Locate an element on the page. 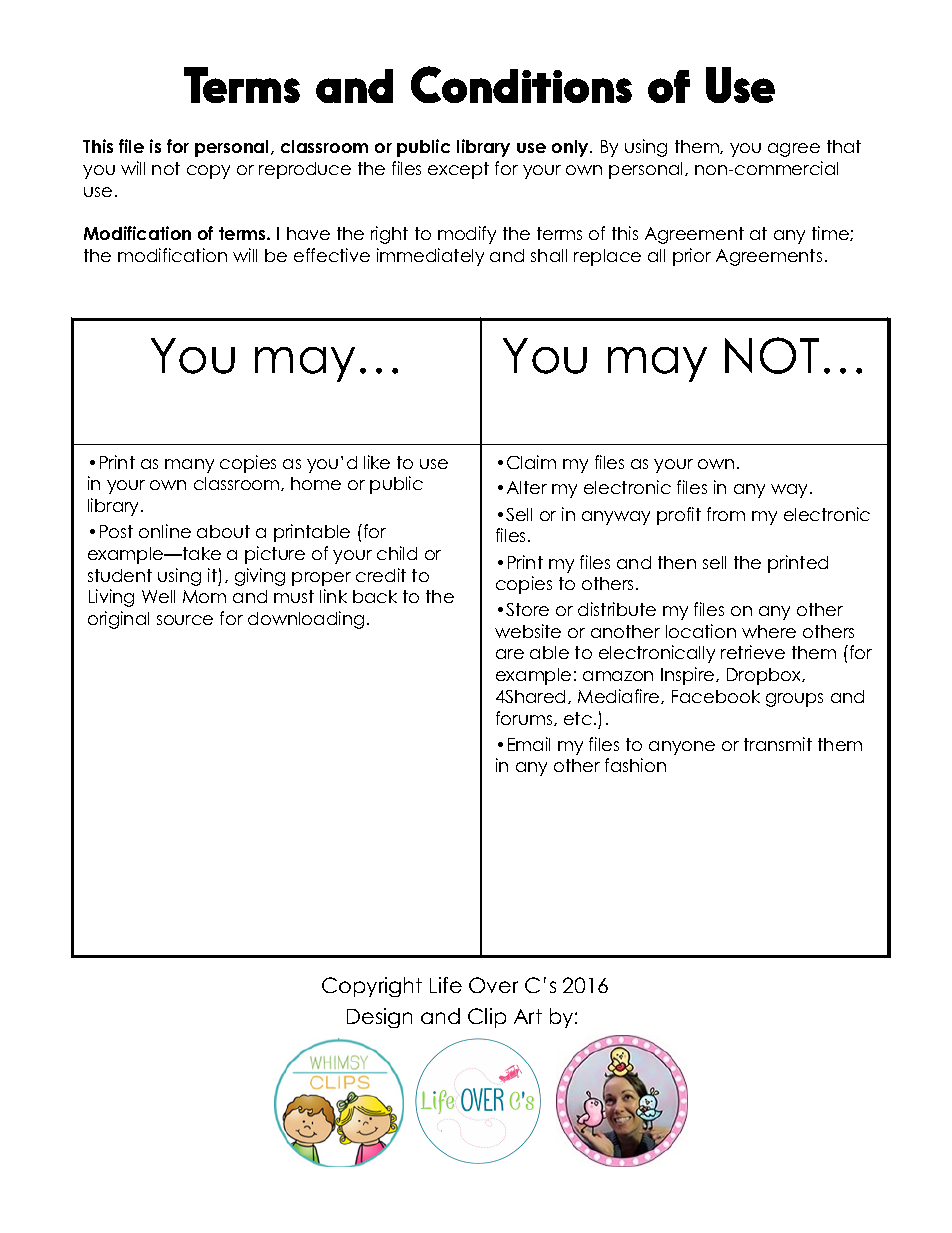 This document has width=952, height=1233. Design is located at coordinates (379, 1018).
